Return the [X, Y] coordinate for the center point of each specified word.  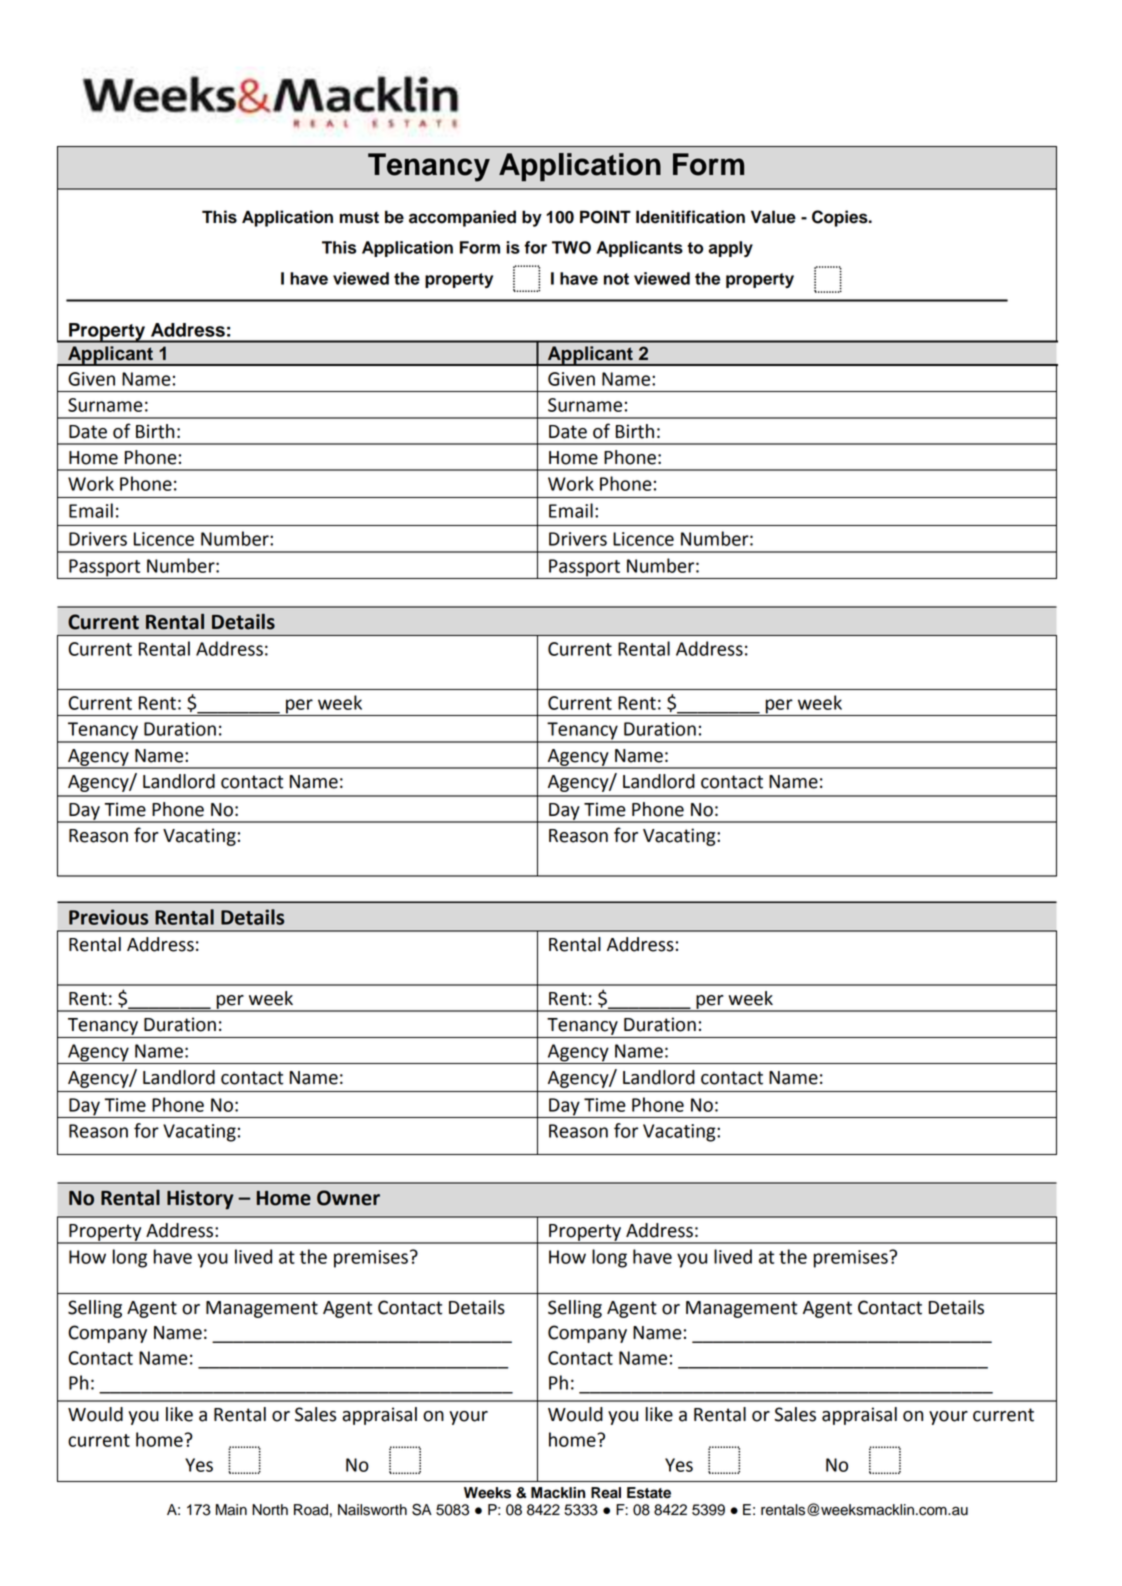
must [359, 218]
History [200, 1200]
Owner [348, 1198]
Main [231, 1510]
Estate [649, 1493]
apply [731, 249]
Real [606, 1493]
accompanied [462, 218]
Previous [108, 917]
